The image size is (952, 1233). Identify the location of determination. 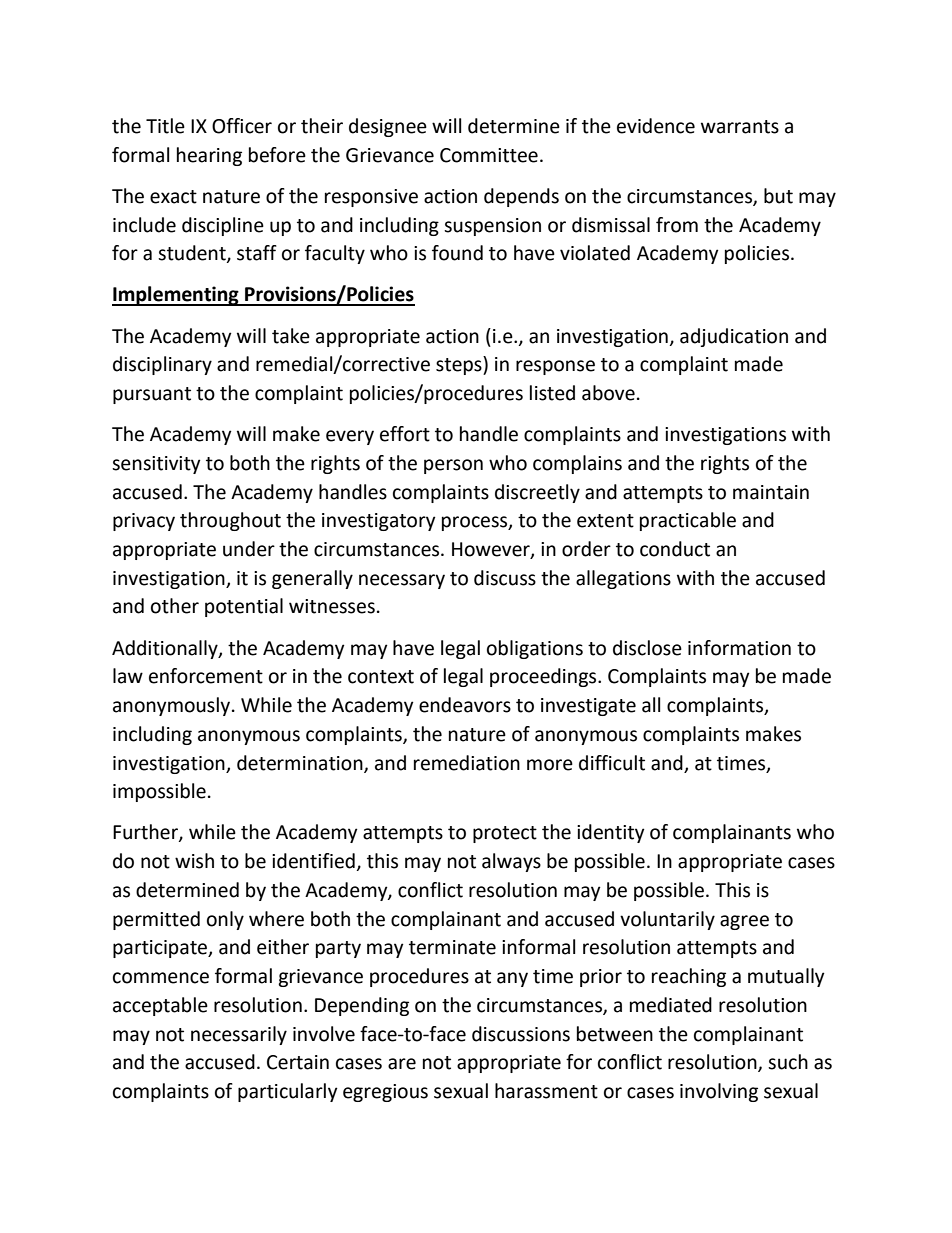
(301, 763).
